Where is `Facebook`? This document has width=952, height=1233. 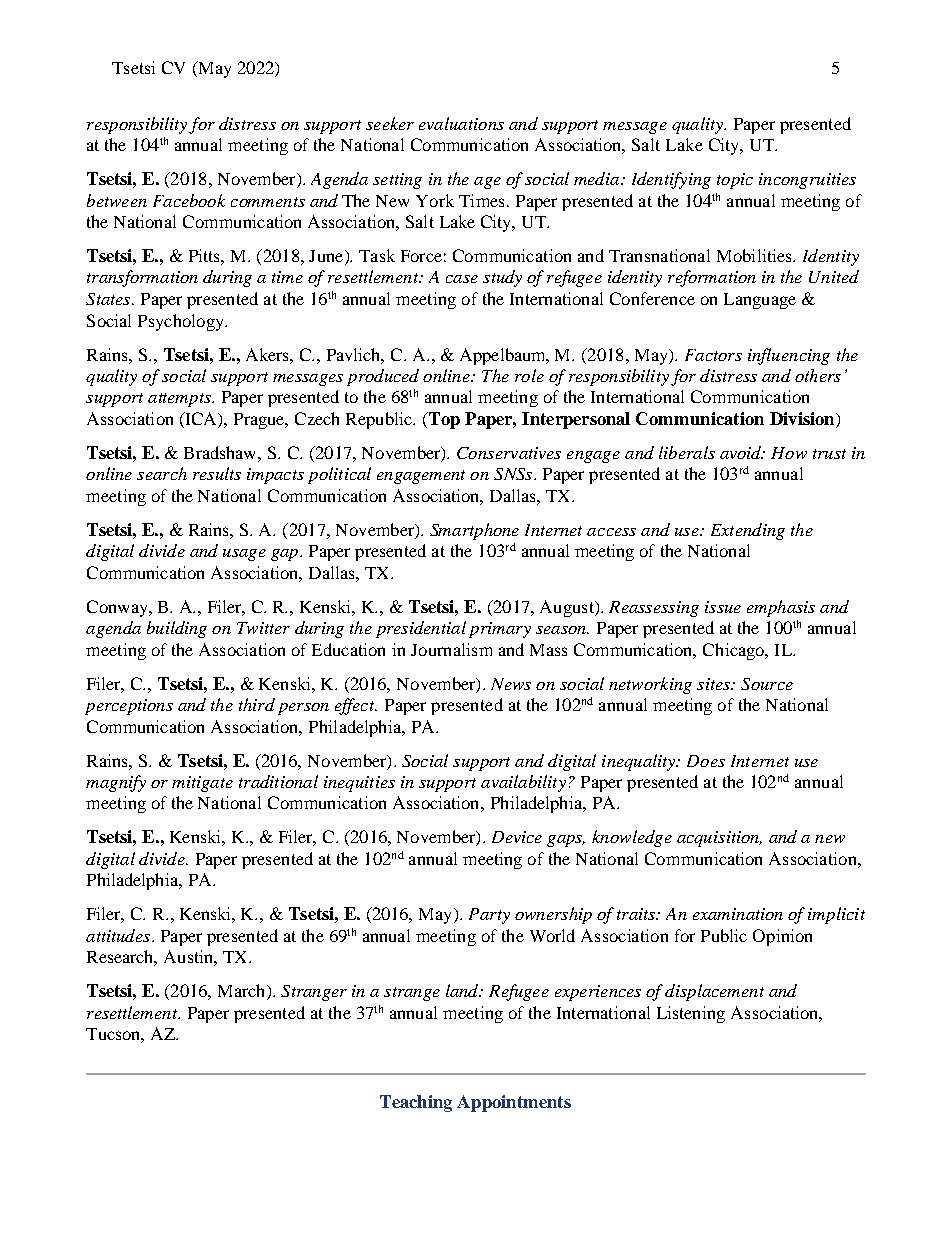
Facebook is located at coordinates (189, 200).
